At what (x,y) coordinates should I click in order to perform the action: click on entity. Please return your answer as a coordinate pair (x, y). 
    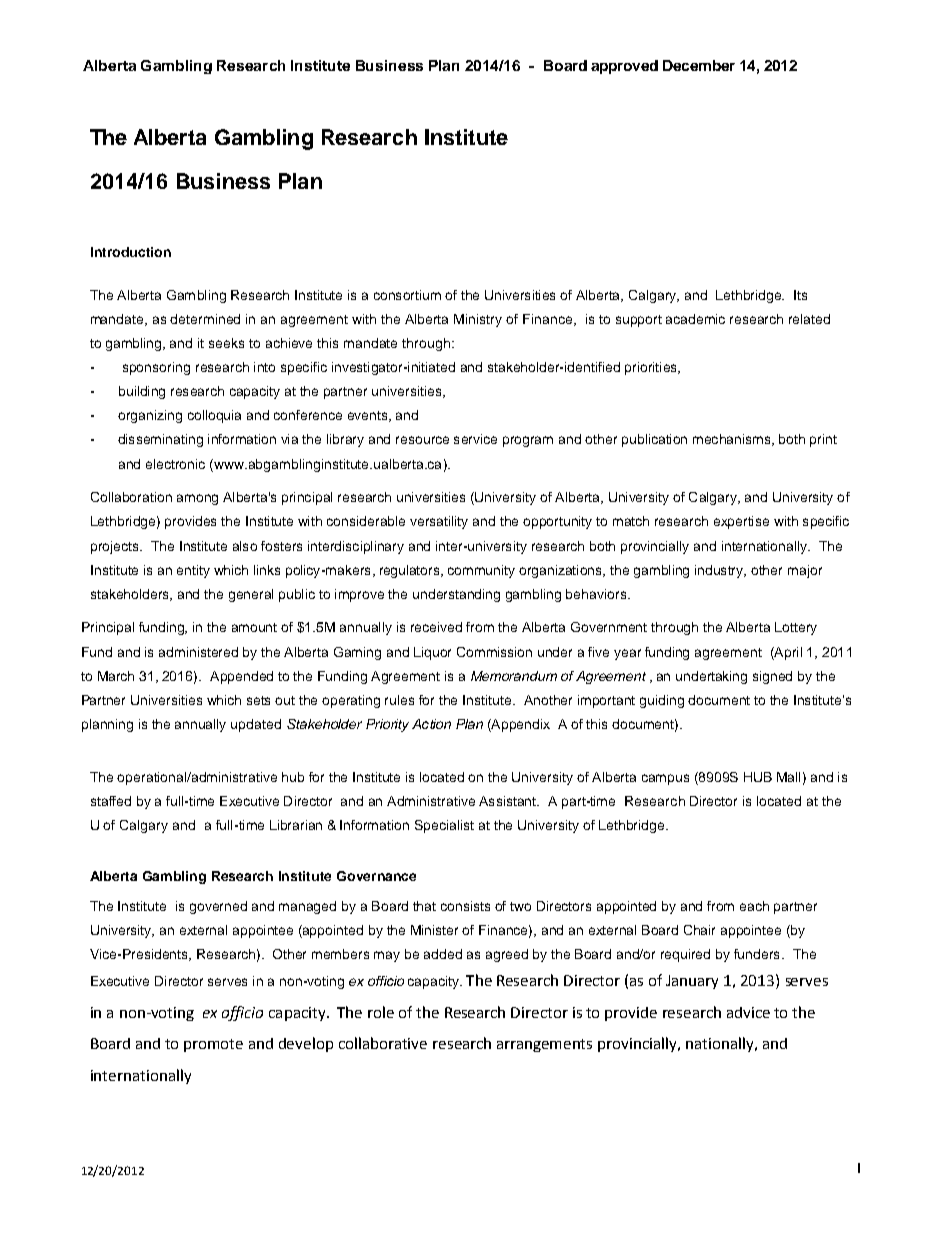
    Looking at the image, I should click on (193, 571).
